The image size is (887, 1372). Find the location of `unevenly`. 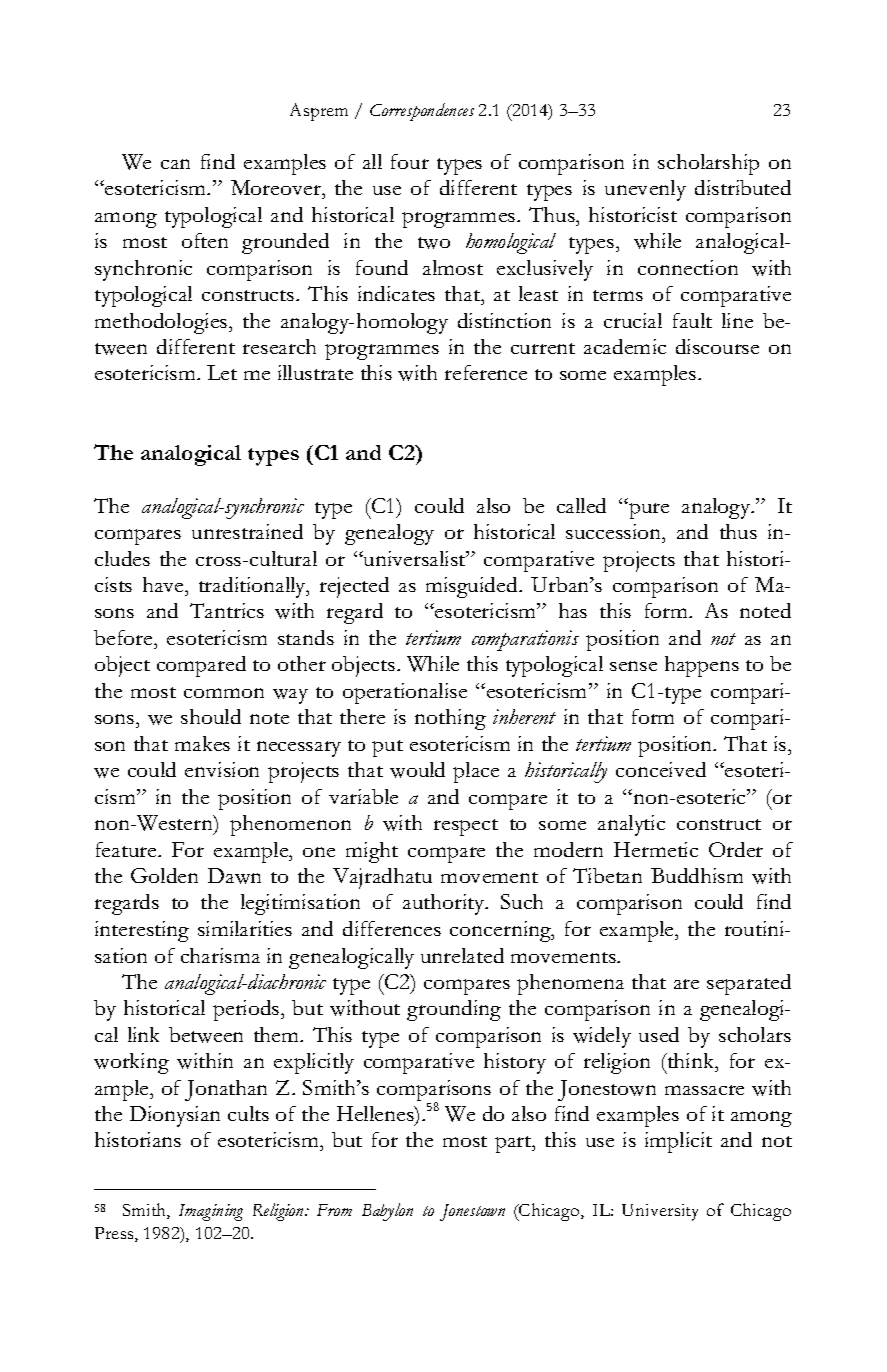

unevenly is located at coordinates (645, 190).
